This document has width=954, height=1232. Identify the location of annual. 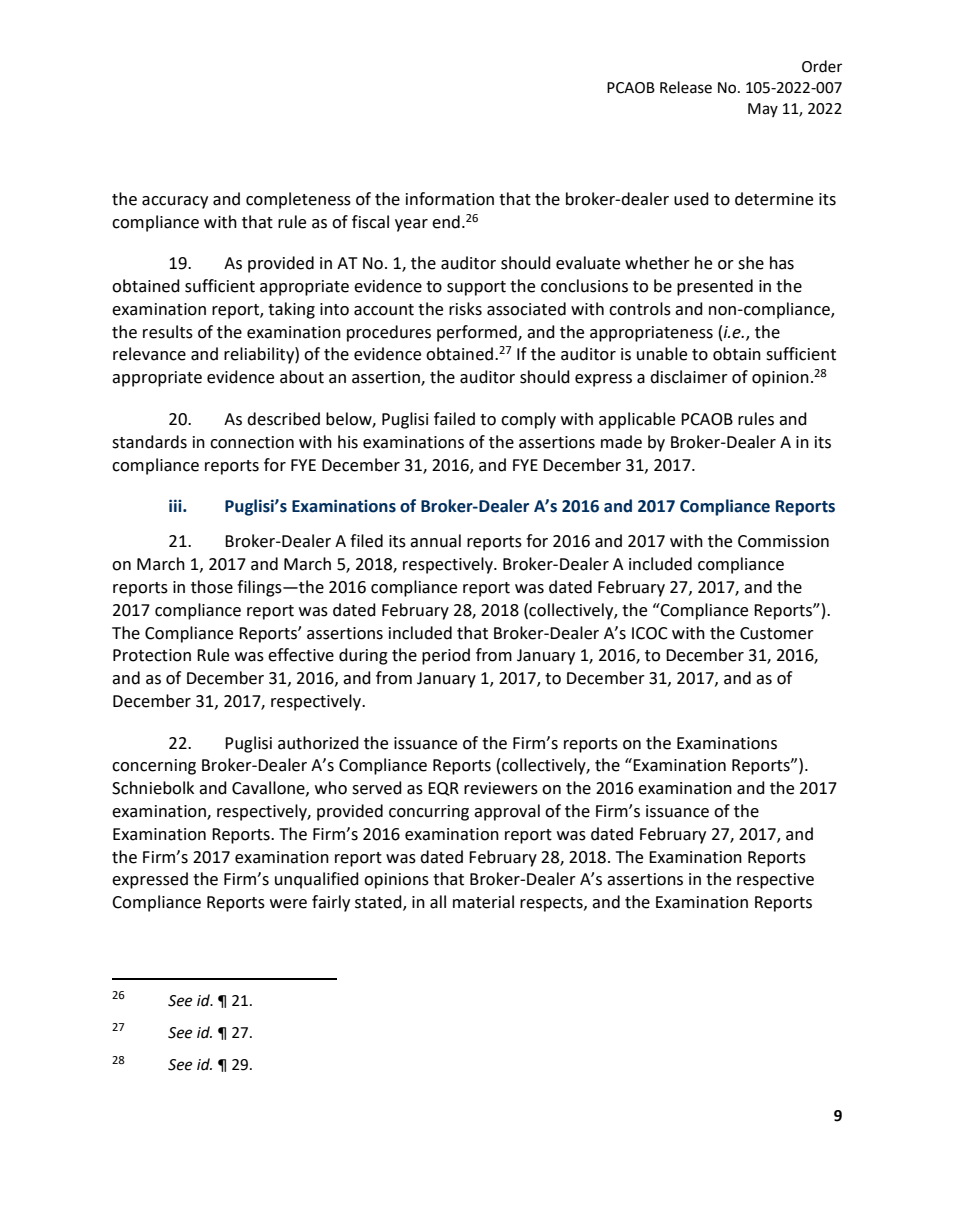
(435, 541).
